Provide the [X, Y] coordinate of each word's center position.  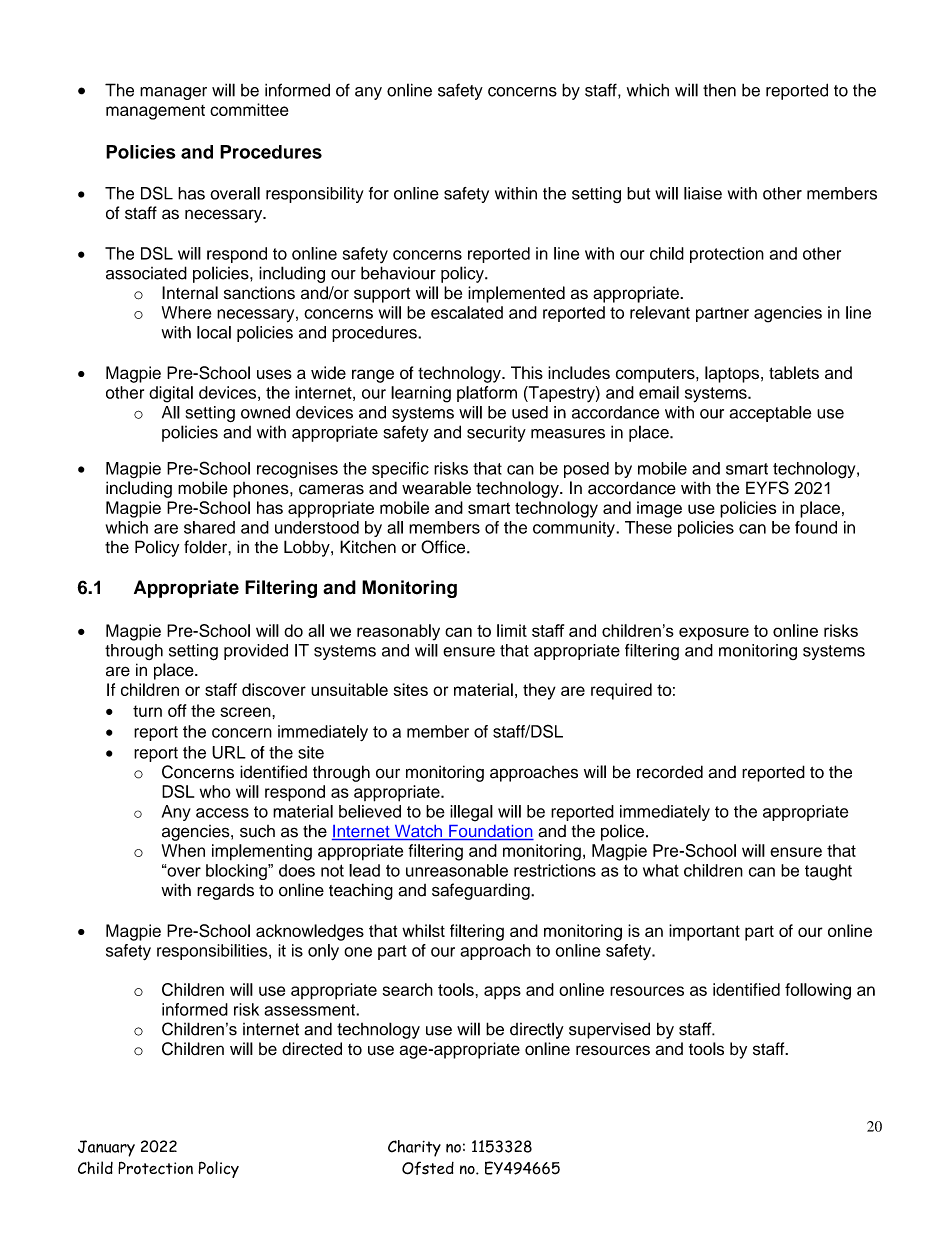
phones [262, 490]
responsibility [315, 195]
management [155, 112]
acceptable [770, 414]
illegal [471, 813]
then [719, 90]
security [496, 433]
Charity [414, 1148]
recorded [670, 772]
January [106, 1148]
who [215, 791]
